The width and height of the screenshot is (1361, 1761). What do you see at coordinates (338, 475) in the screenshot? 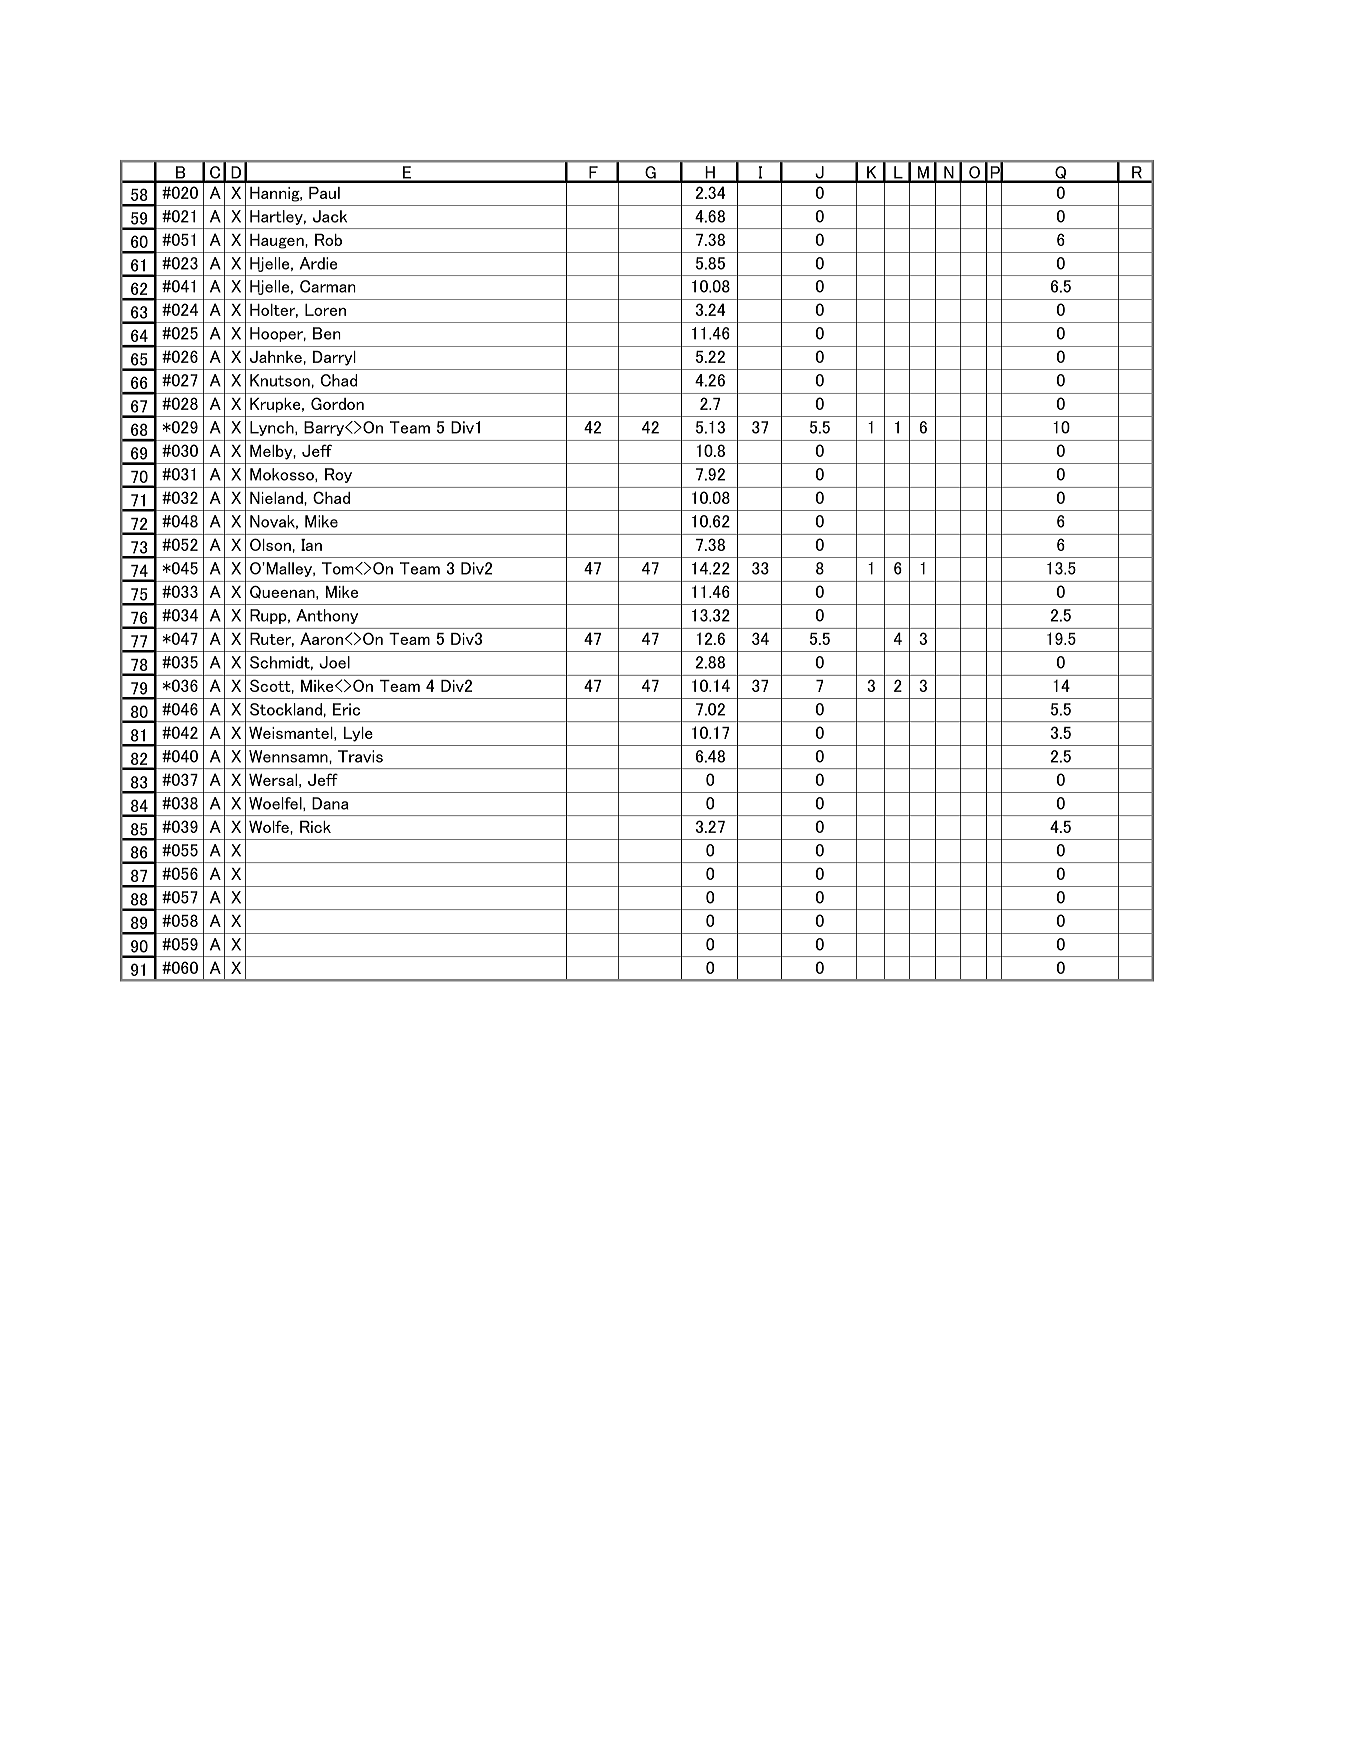
I see `Roy` at bounding box center [338, 475].
